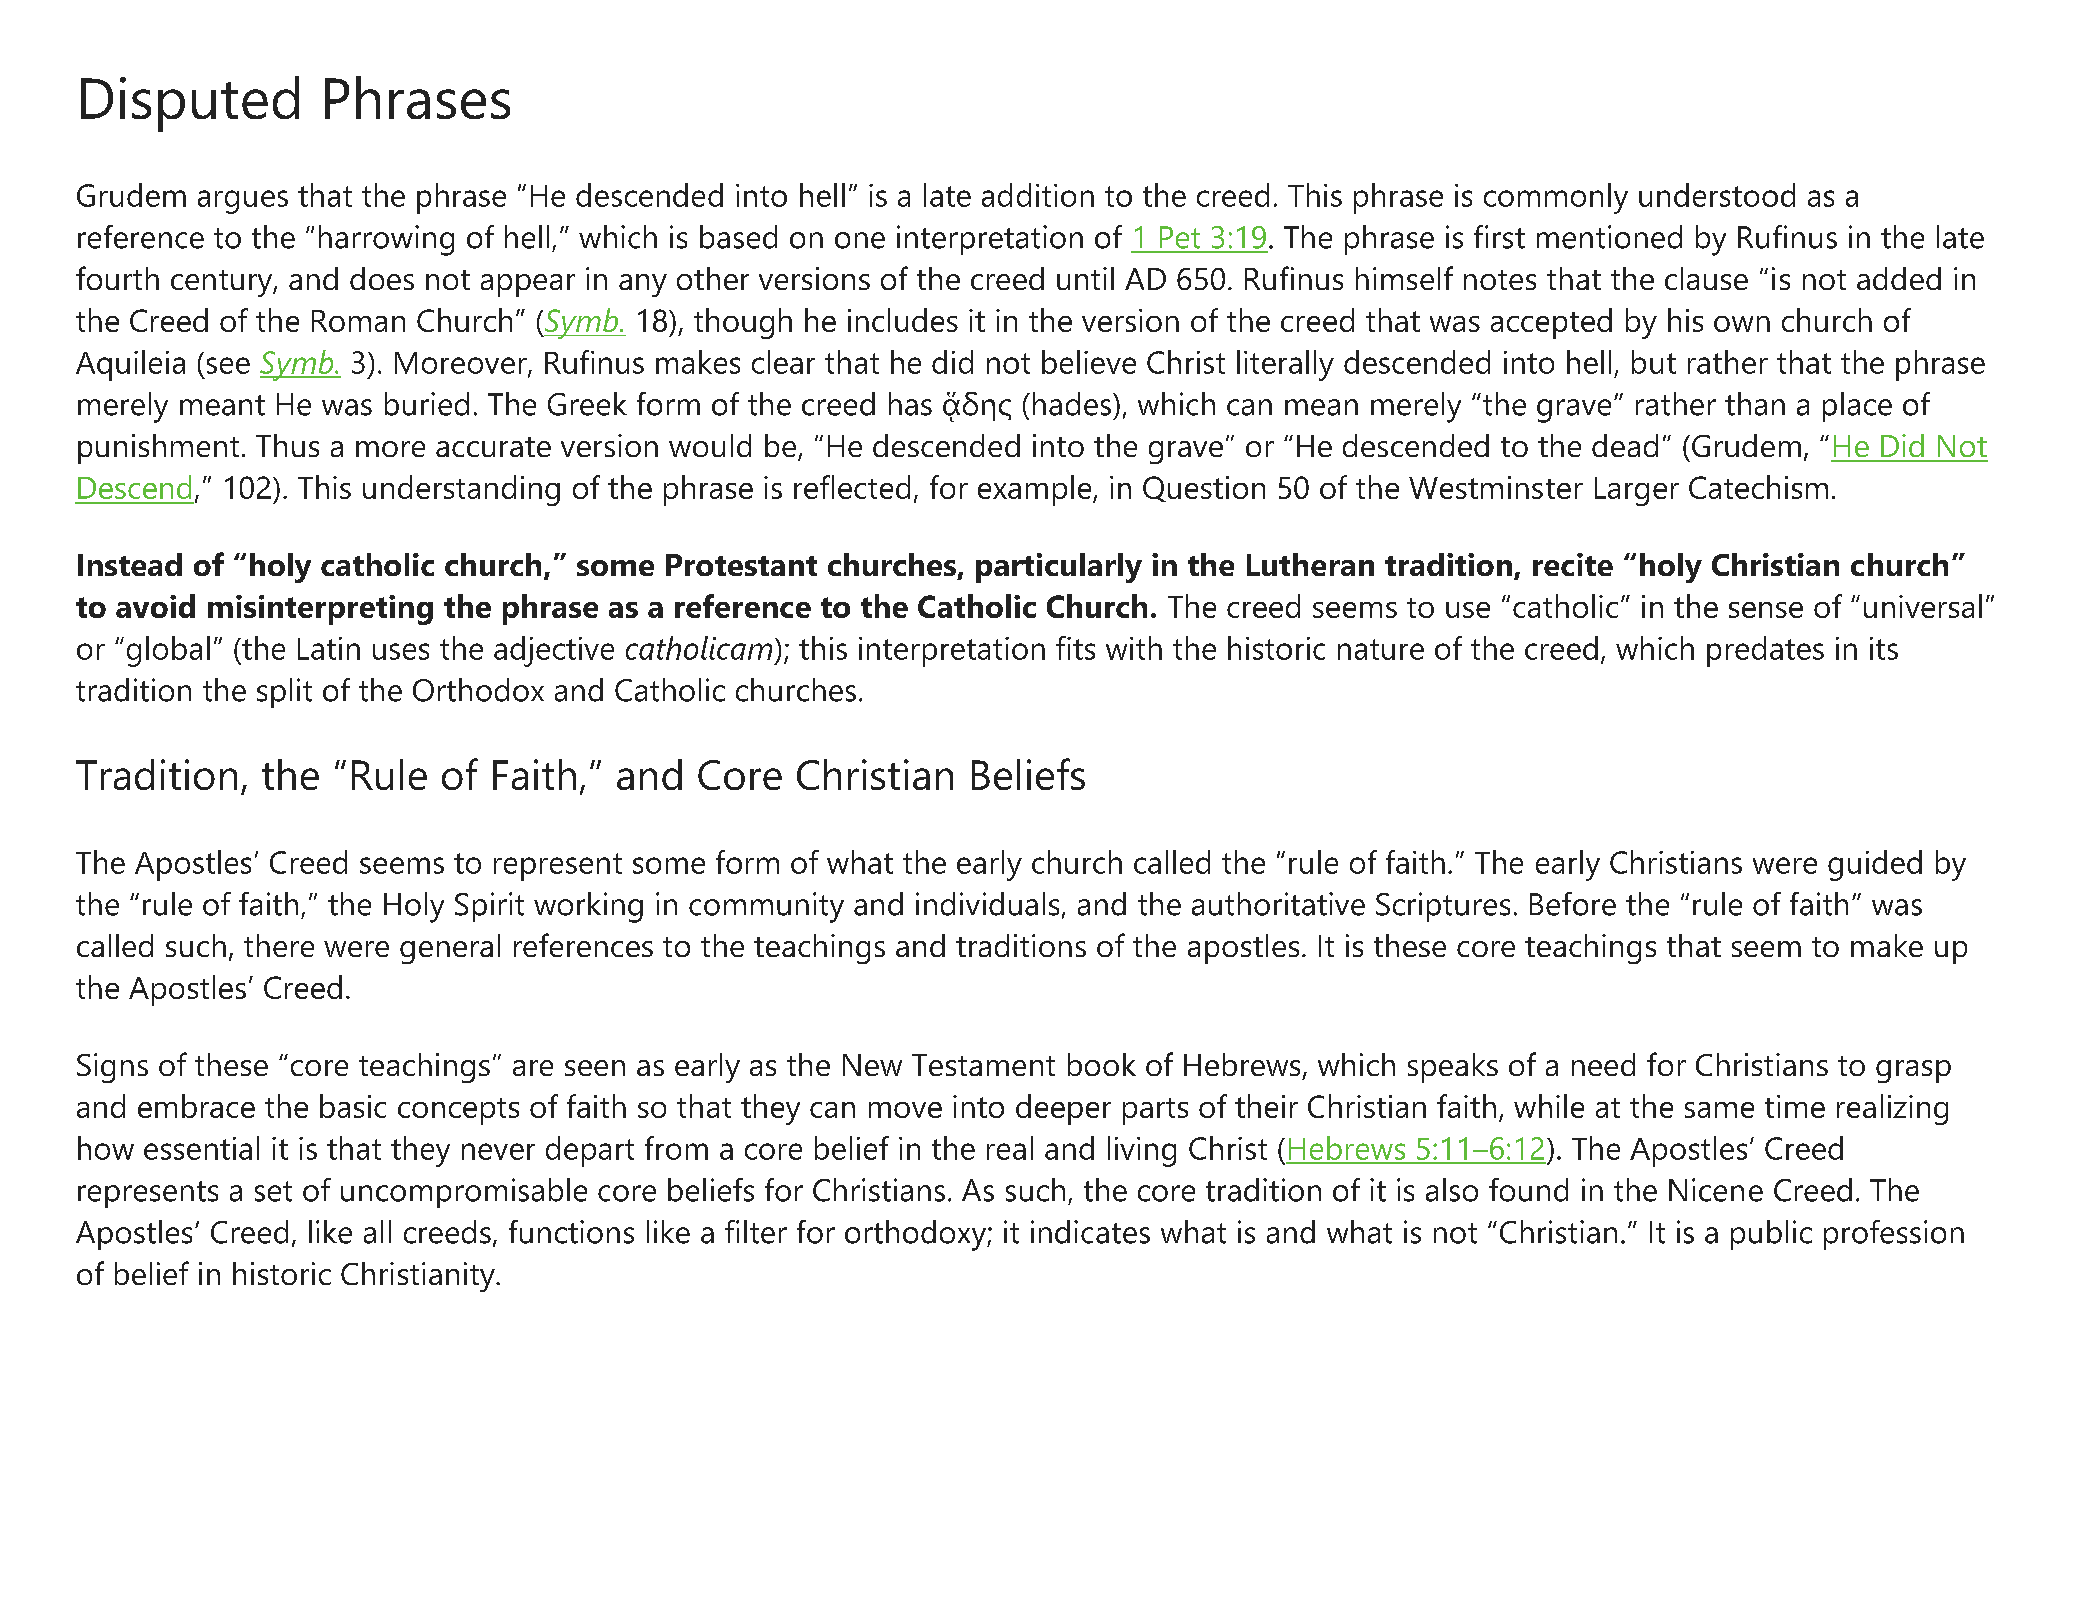 This screenshot has height=1602, width=2073. I want to click on Latin, so click(329, 648).
